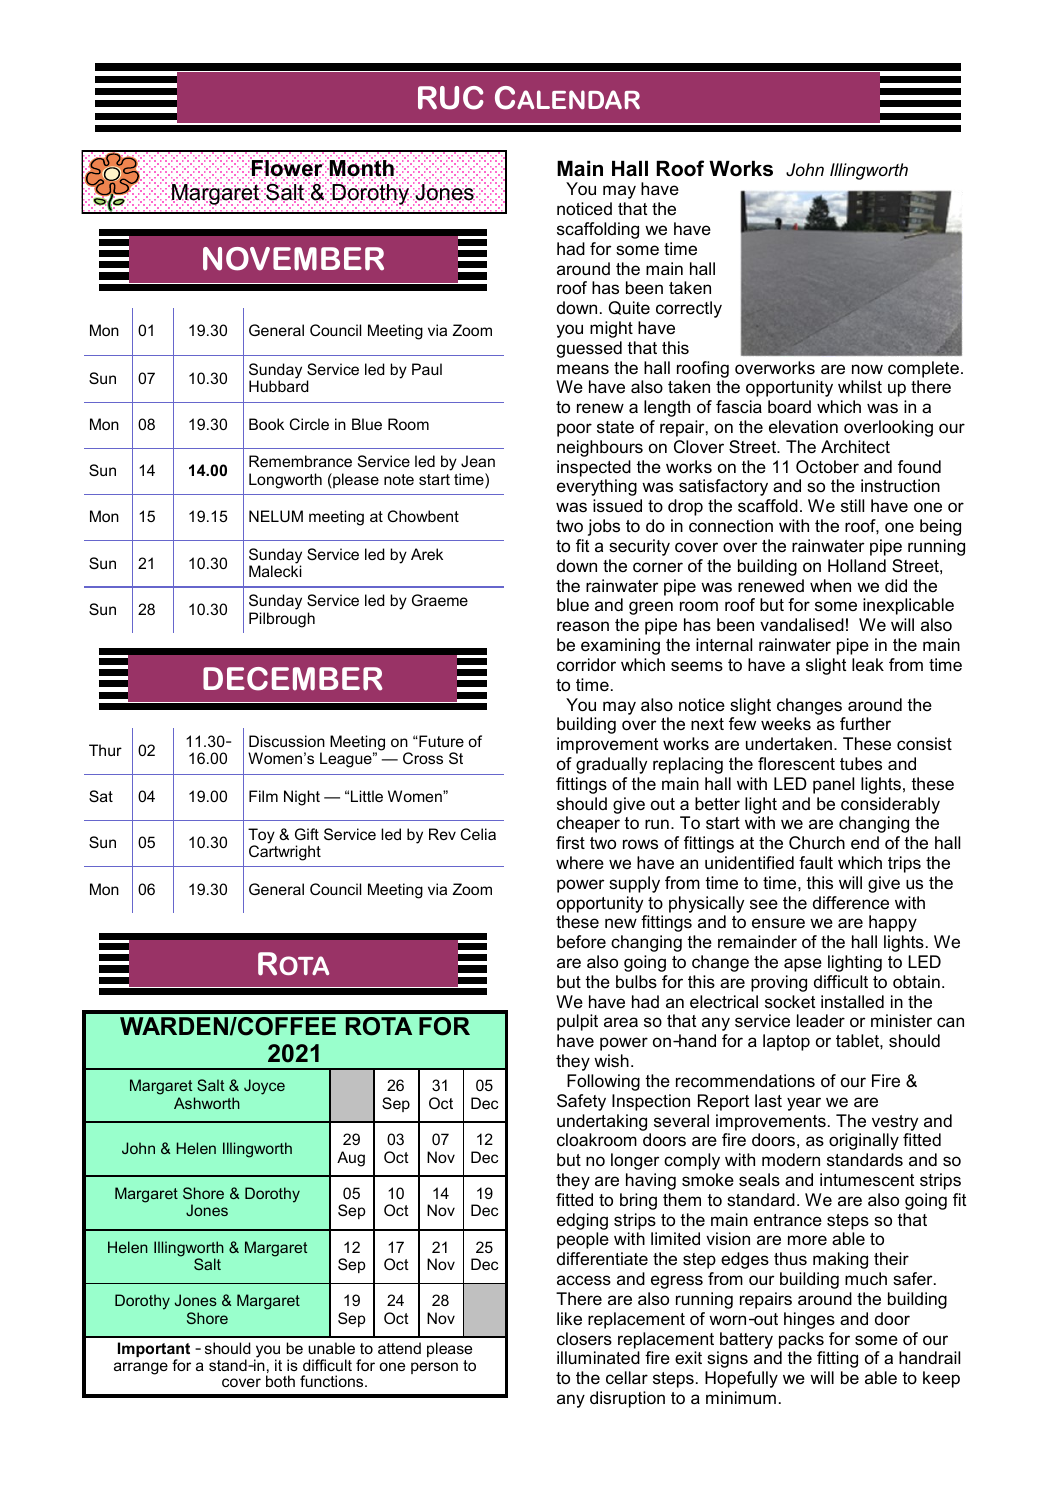 Image resolution: width=1052 pixels, height=1488 pixels. Describe the element at coordinates (264, 1087) in the image. I see `Joyce` at that location.
